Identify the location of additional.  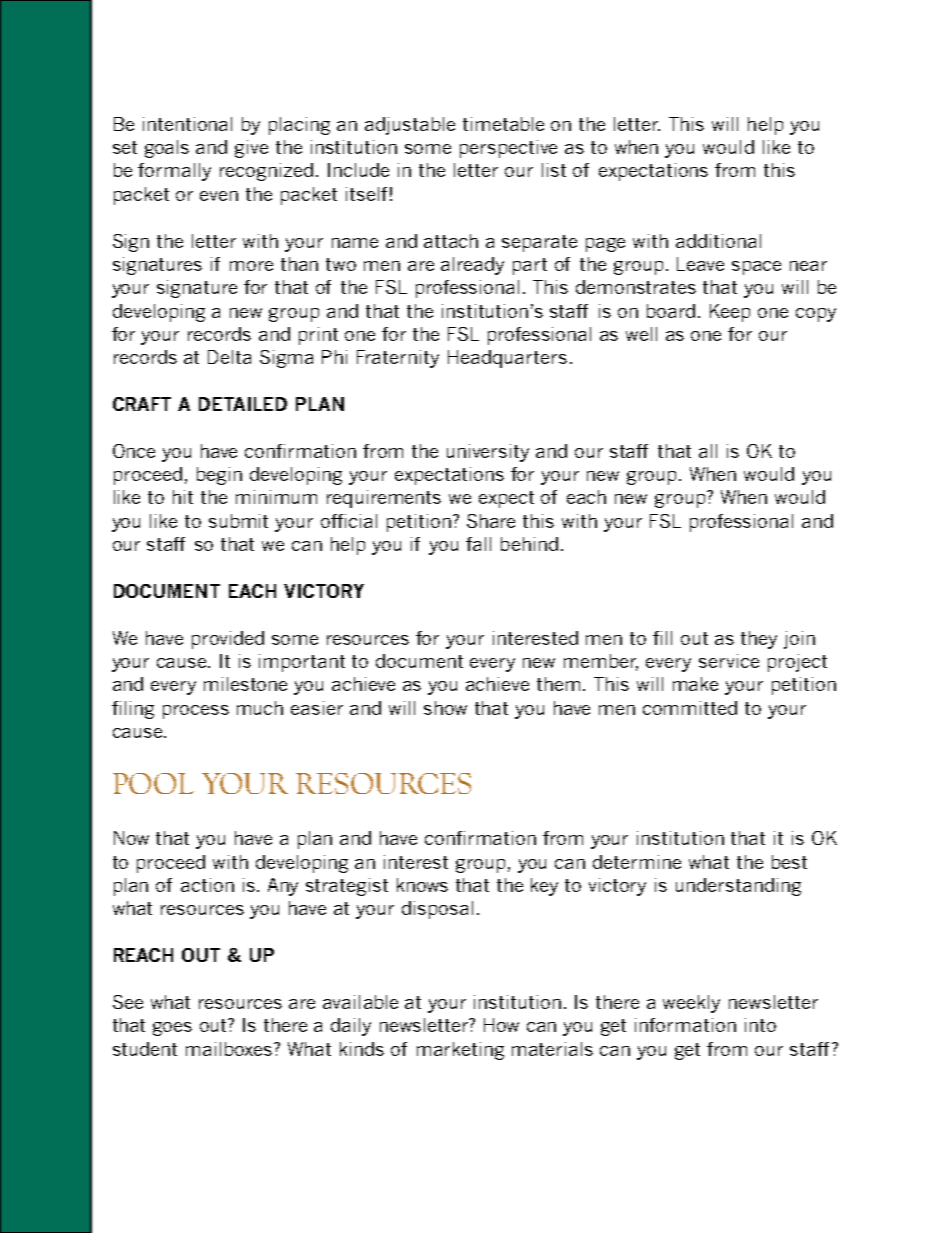
(718, 241).
